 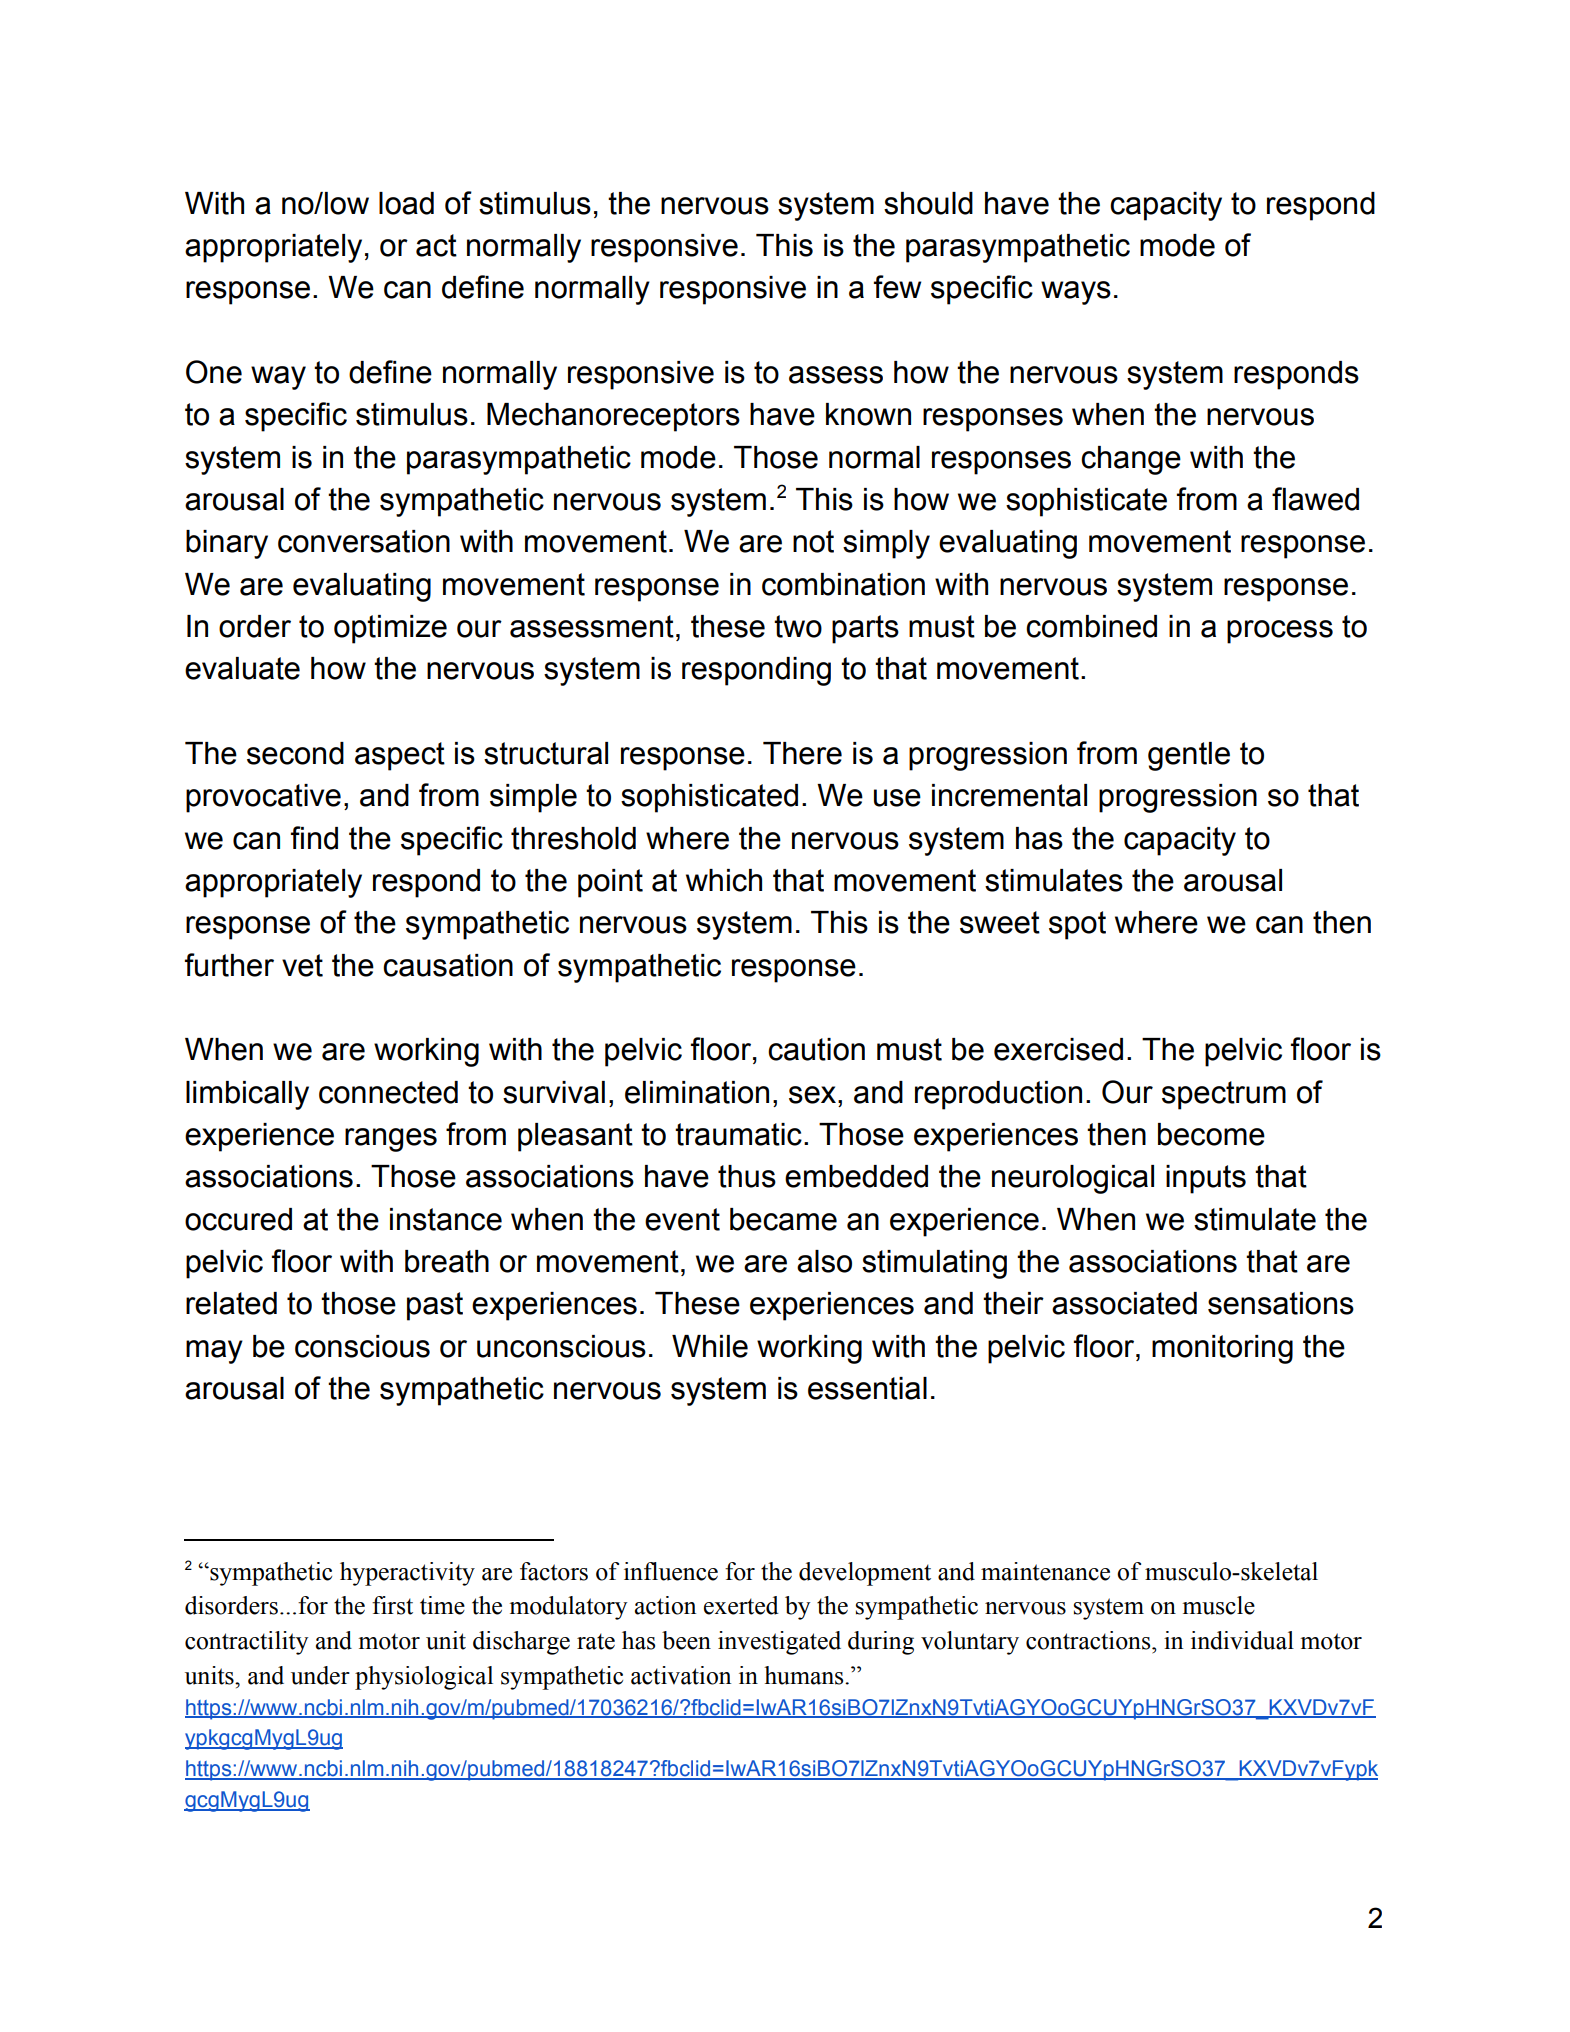 I want to click on first, so click(x=392, y=1605).
